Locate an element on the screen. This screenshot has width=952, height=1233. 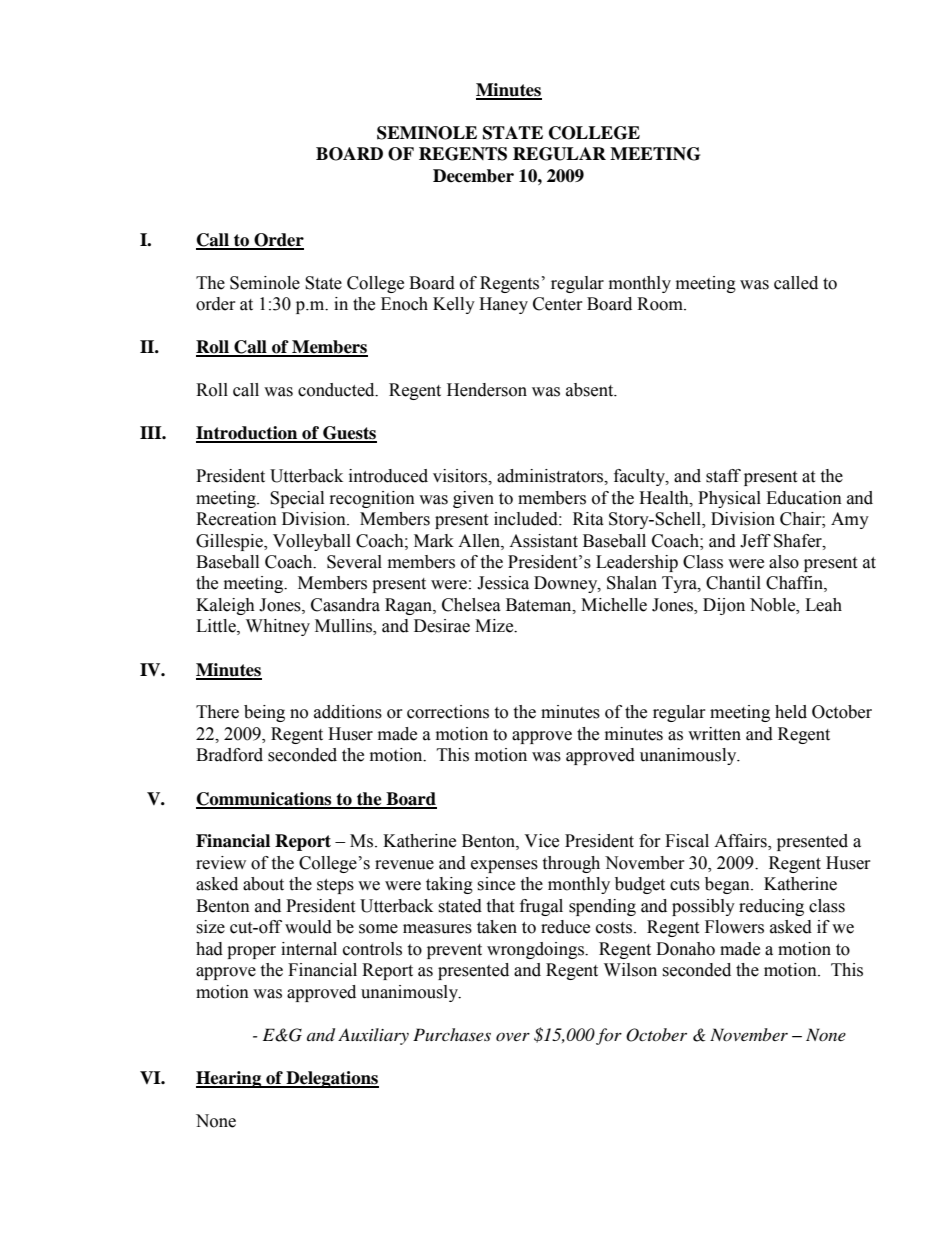
Dijon is located at coordinates (724, 606).
